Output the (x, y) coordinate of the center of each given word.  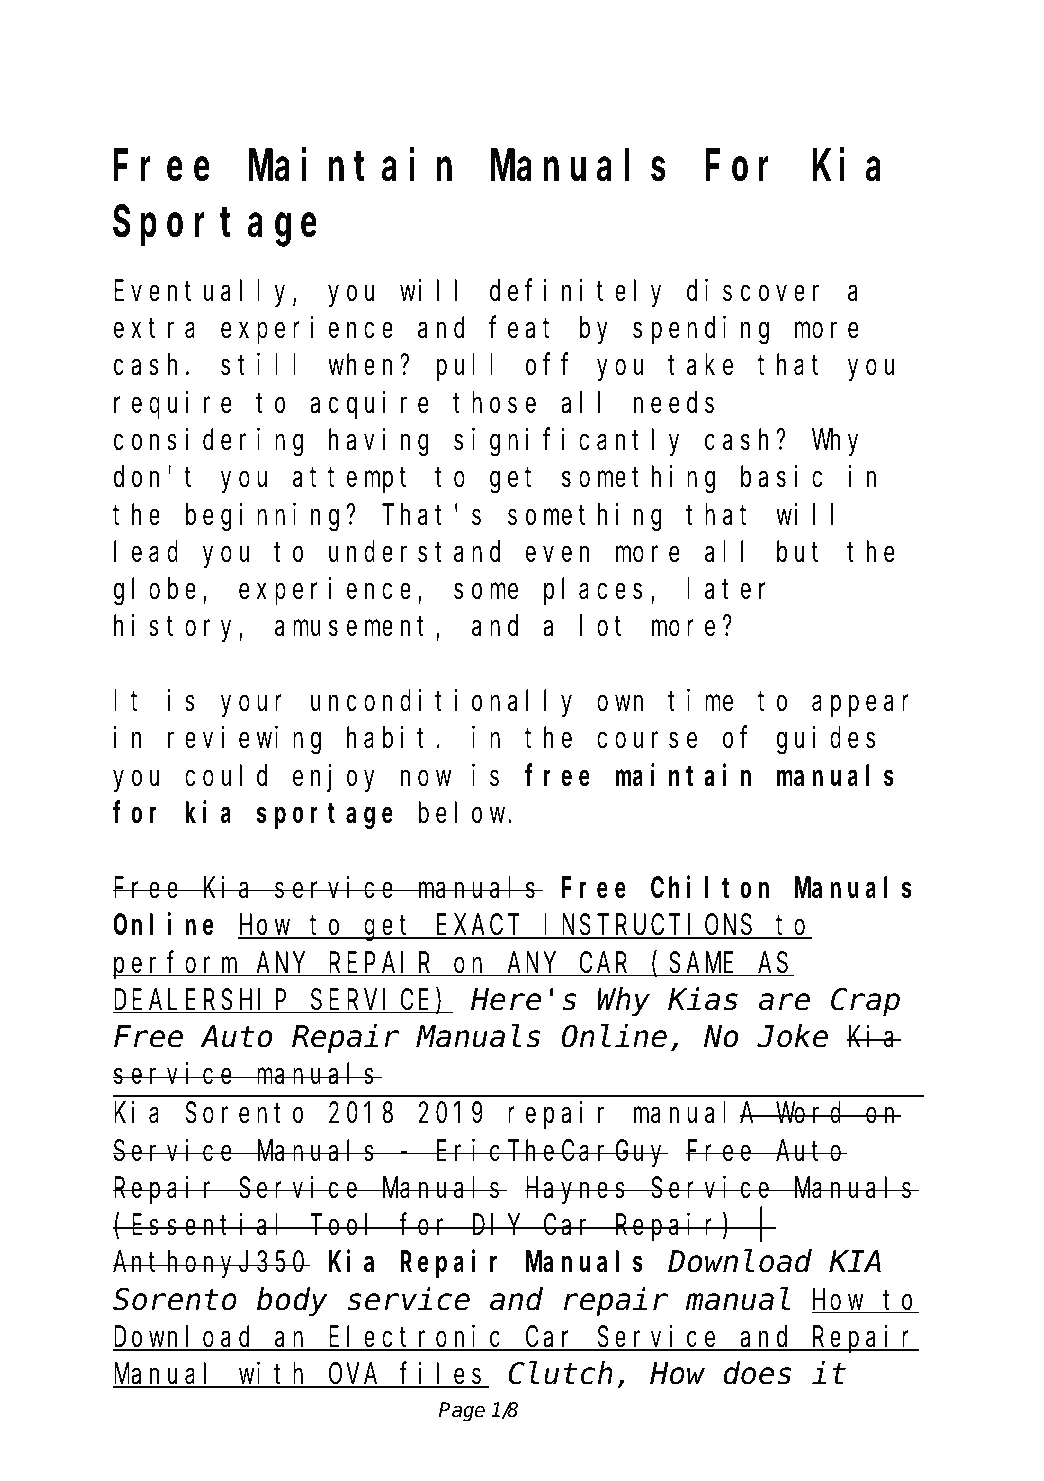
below (464, 813)
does (757, 1374)
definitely (575, 293)
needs (674, 403)
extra (154, 329)
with (274, 1375)
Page (462, 1412)
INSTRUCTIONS (650, 927)
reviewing (244, 741)
